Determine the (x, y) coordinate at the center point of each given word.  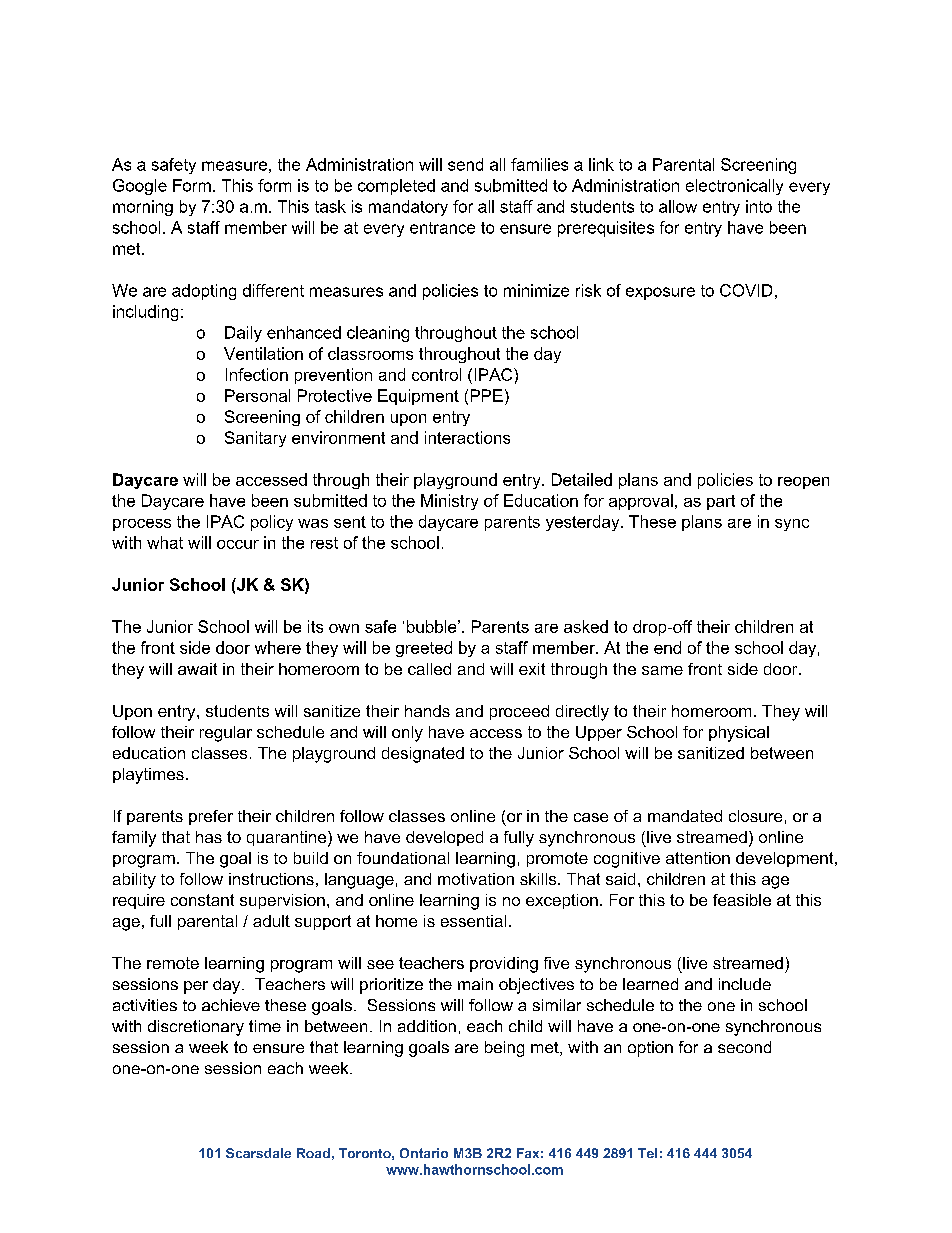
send (465, 164)
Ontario (424, 1153)
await (197, 669)
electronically (734, 187)
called (429, 669)
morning (143, 208)
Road (313, 1153)
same (662, 670)
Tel (647, 1153)
